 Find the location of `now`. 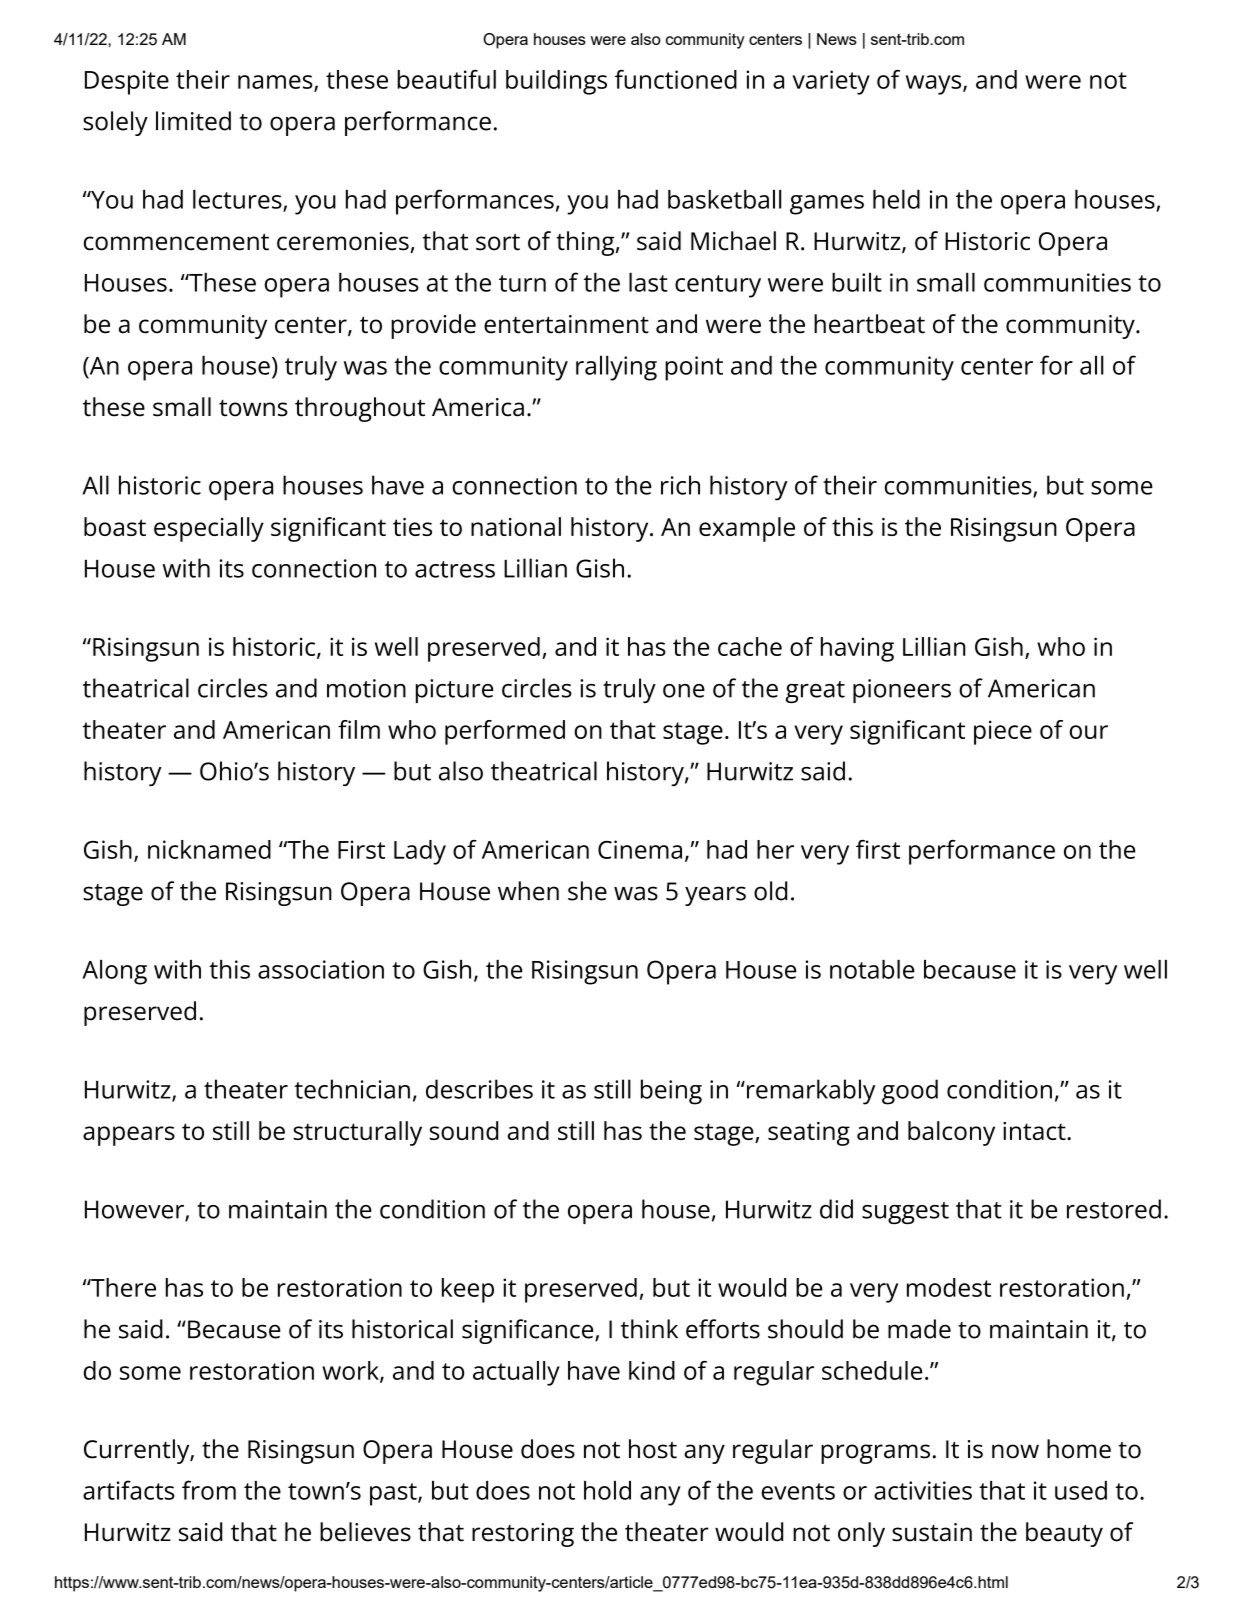

now is located at coordinates (1015, 1451).
